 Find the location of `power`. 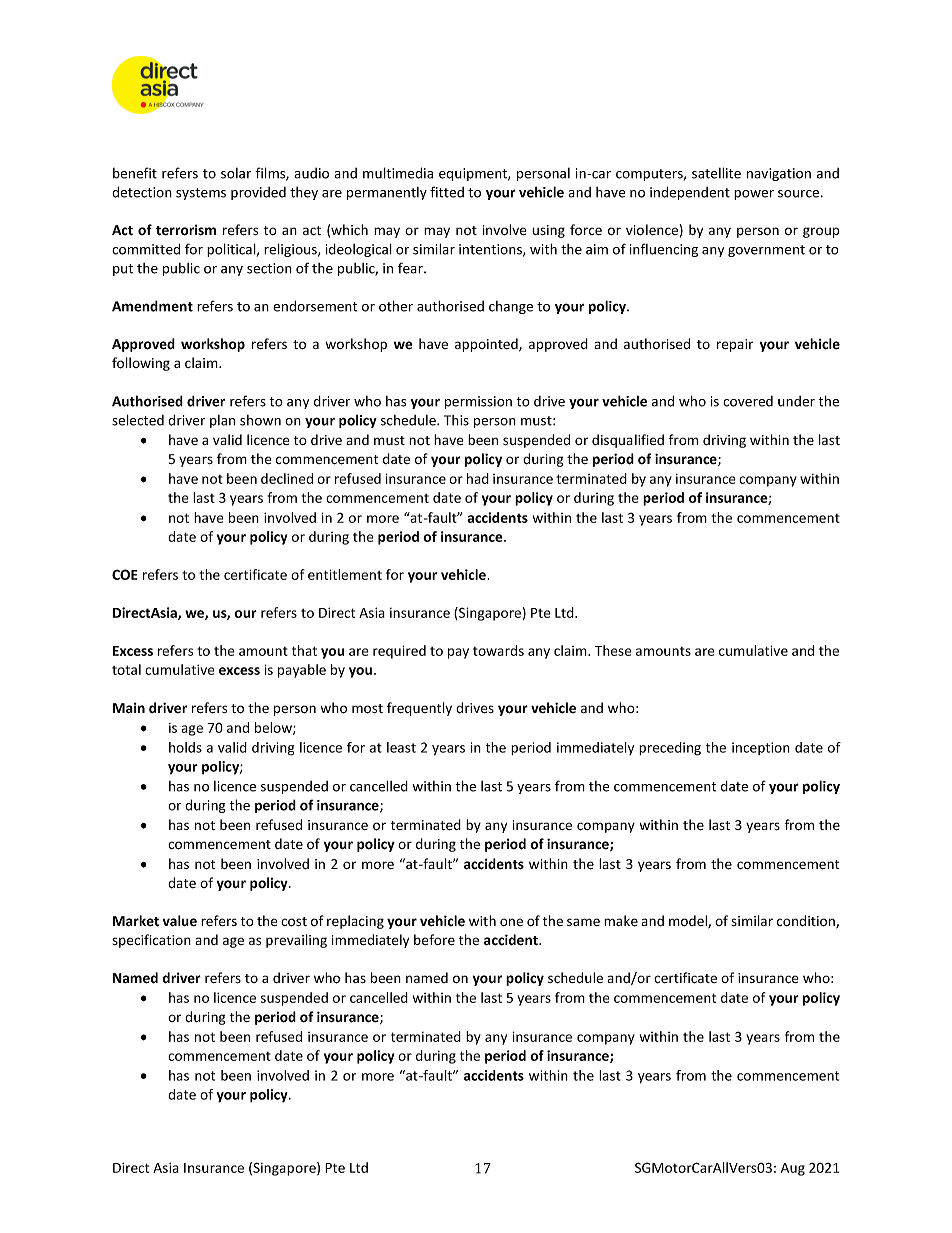

power is located at coordinates (754, 195).
